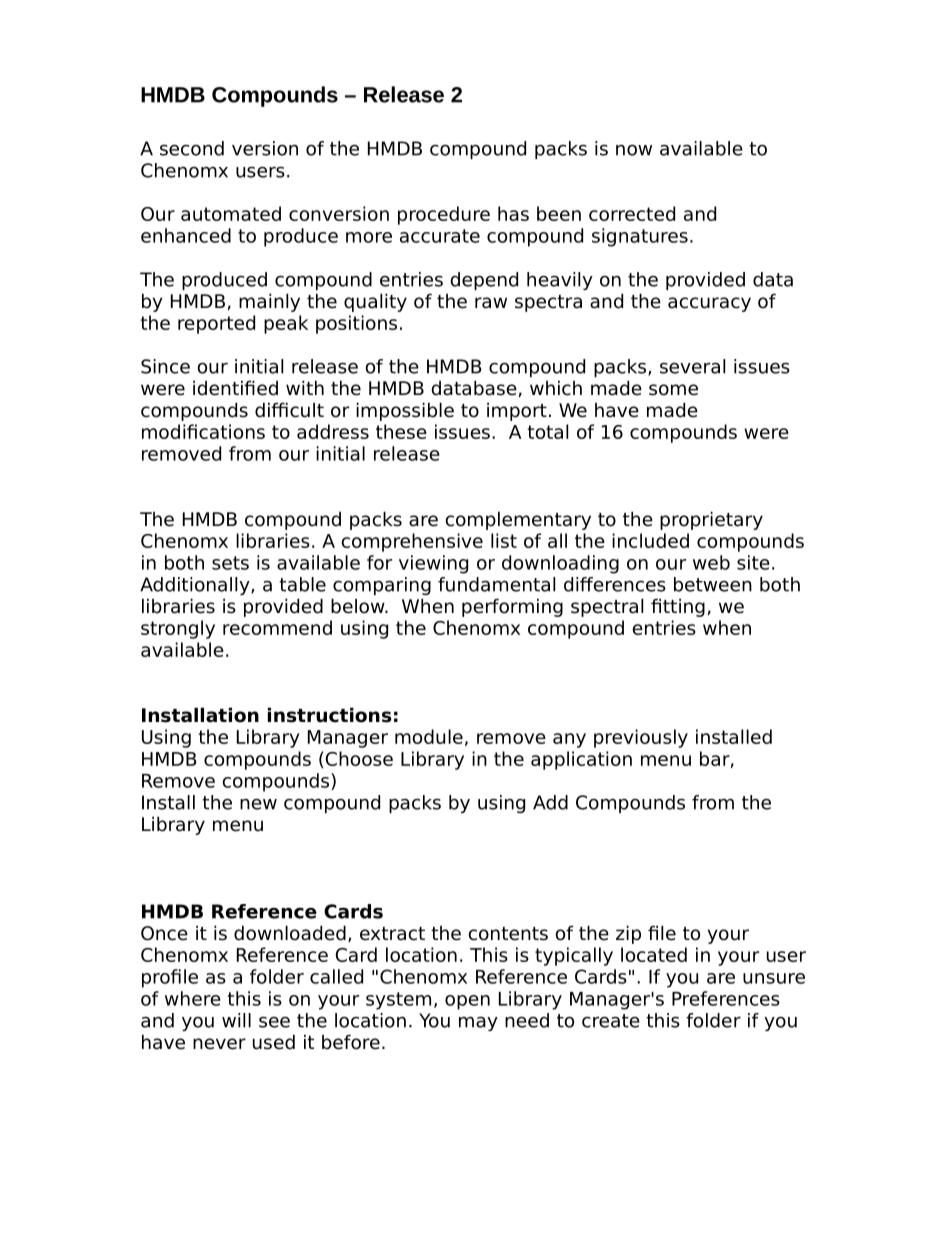 The image size is (952, 1233). I want to click on previously, so click(641, 738).
